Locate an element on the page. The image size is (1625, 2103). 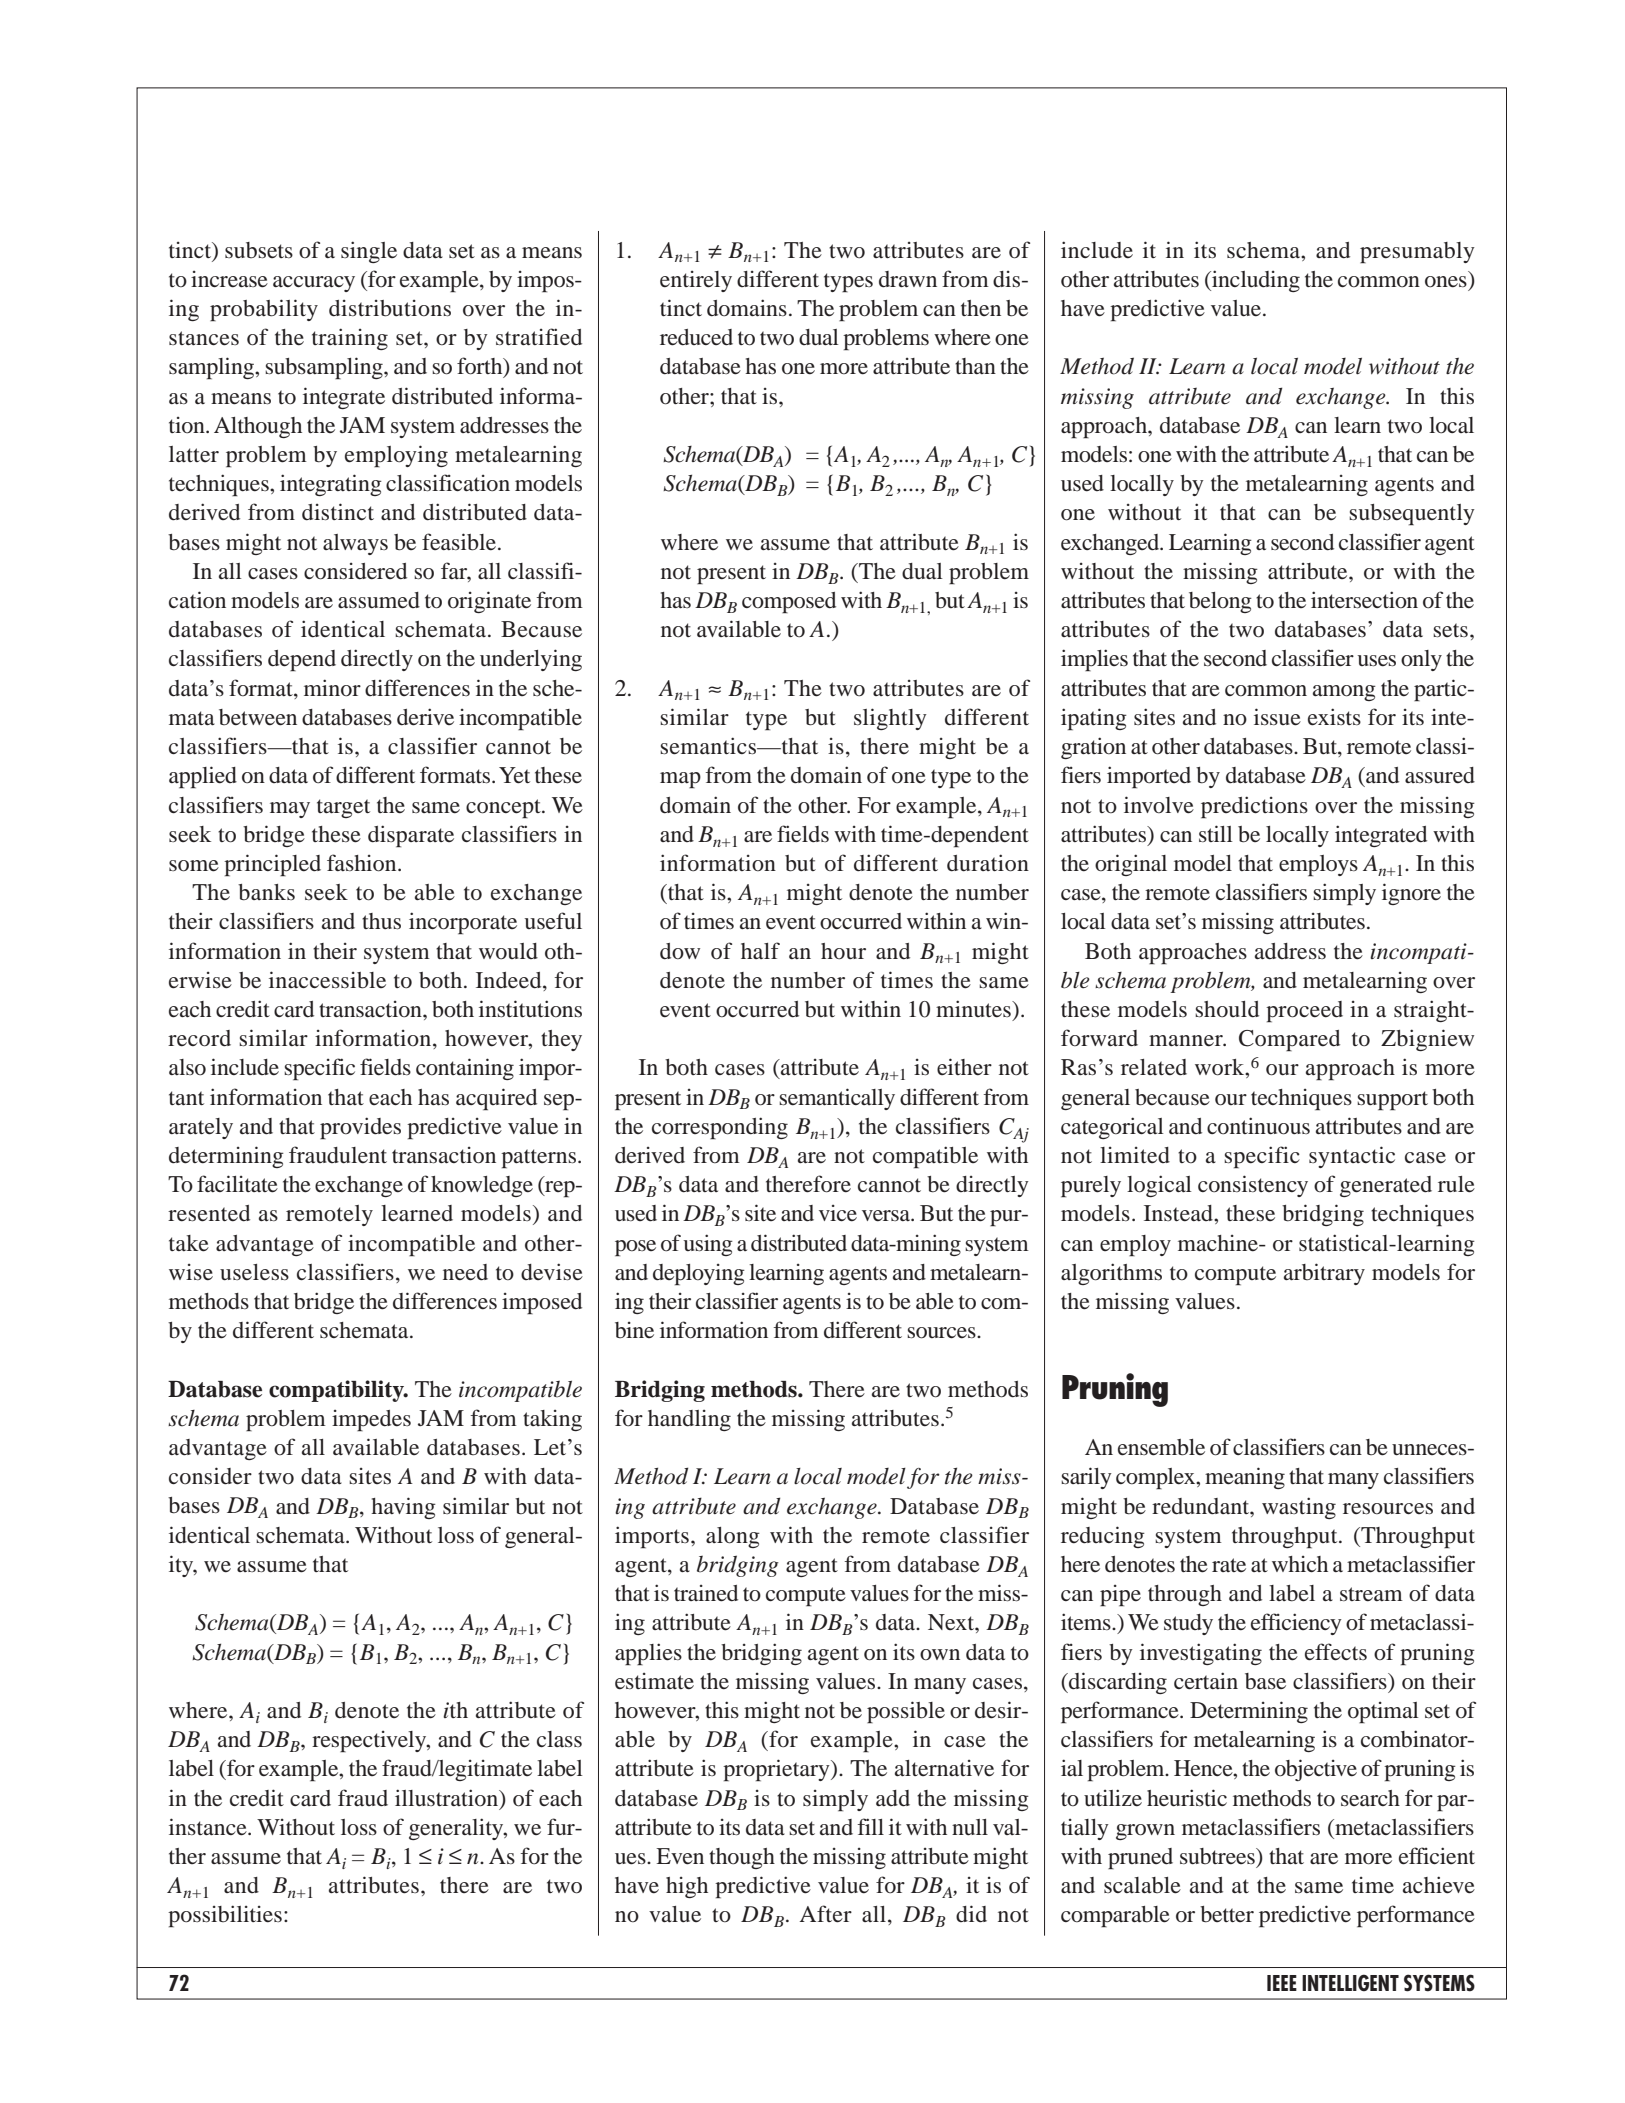
slightly is located at coordinates (890, 719).
